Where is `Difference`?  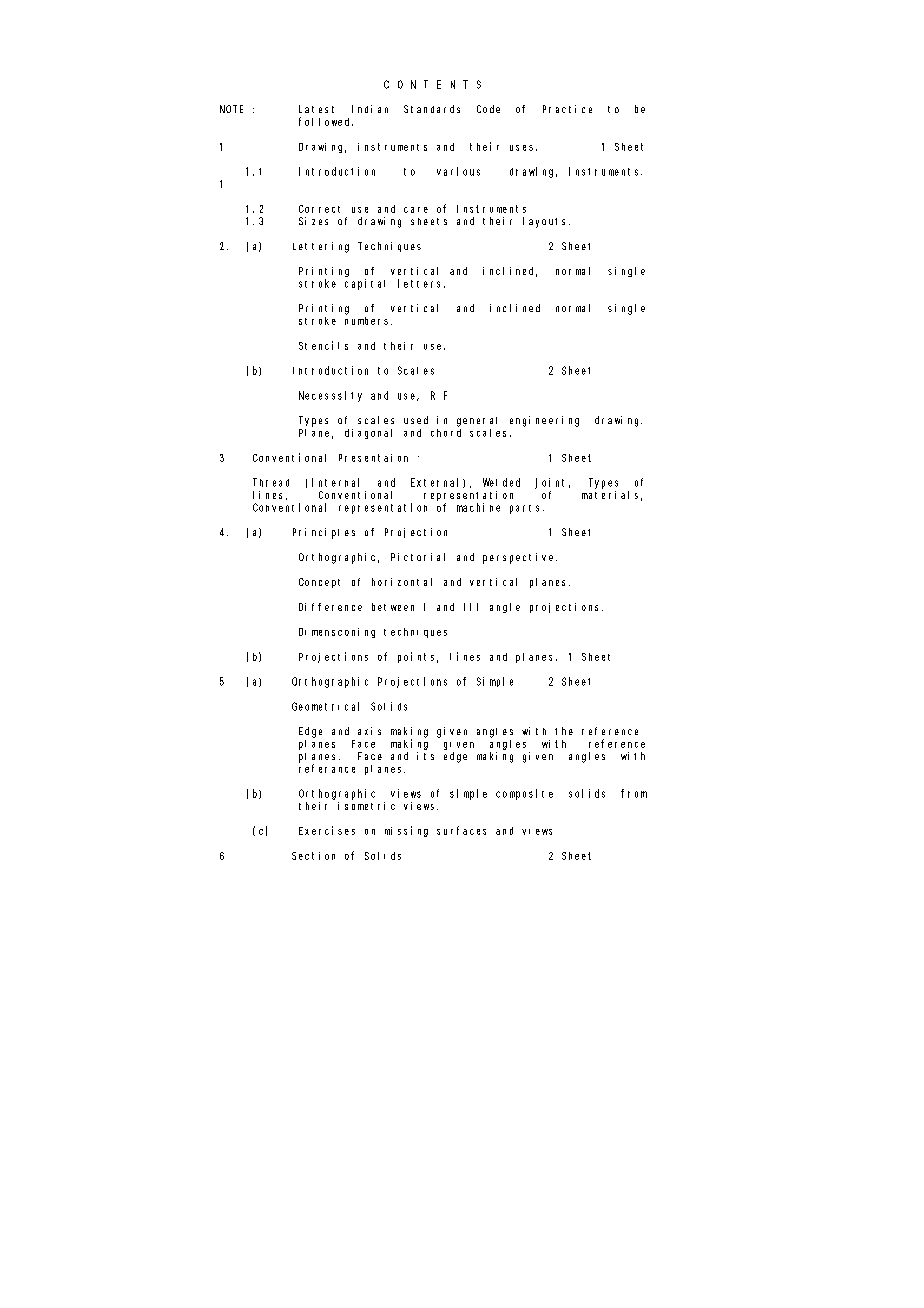 Difference is located at coordinates (330, 607).
